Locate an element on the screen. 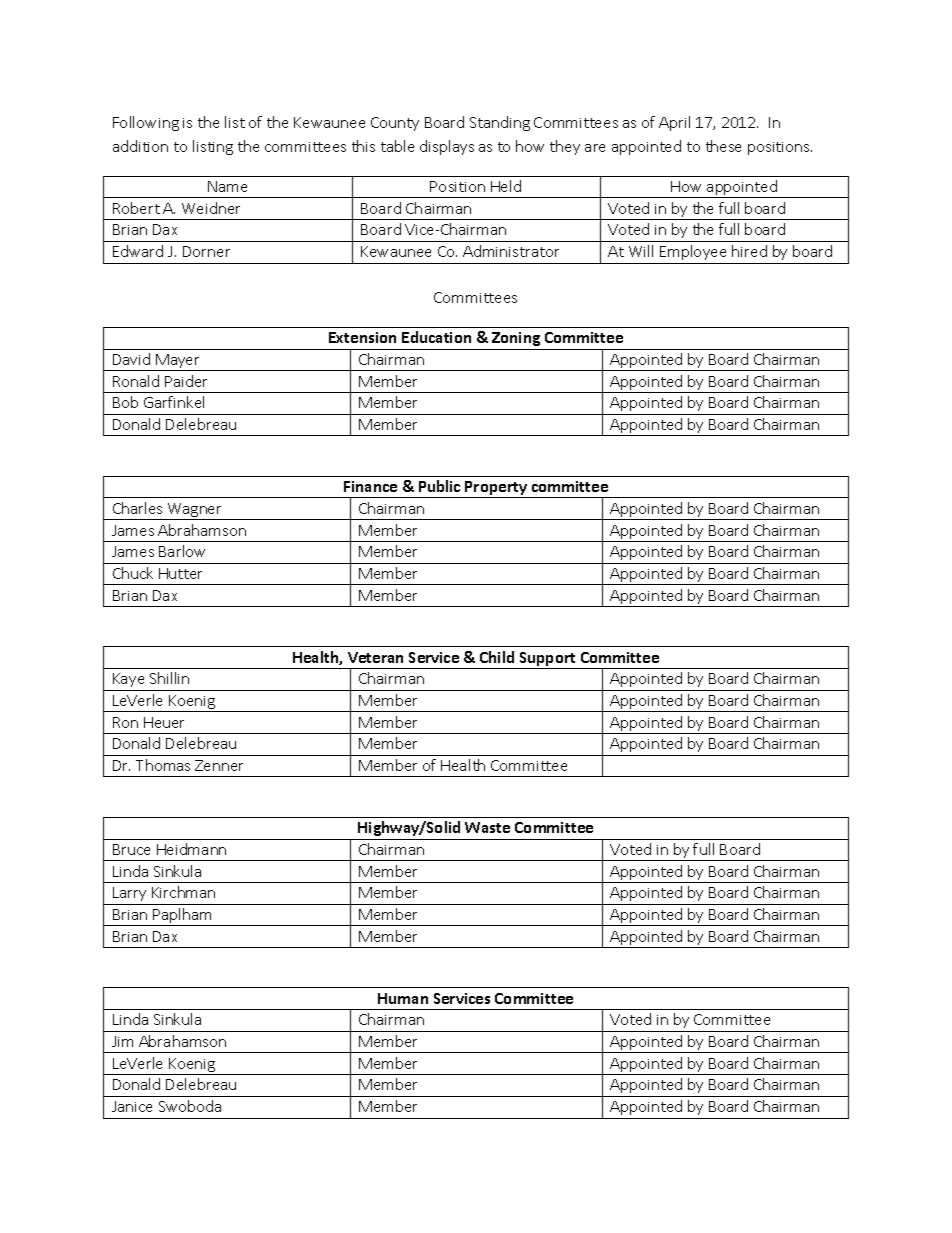 The width and height of the screenshot is (952, 1233). Human is located at coordinates (403, 998).
